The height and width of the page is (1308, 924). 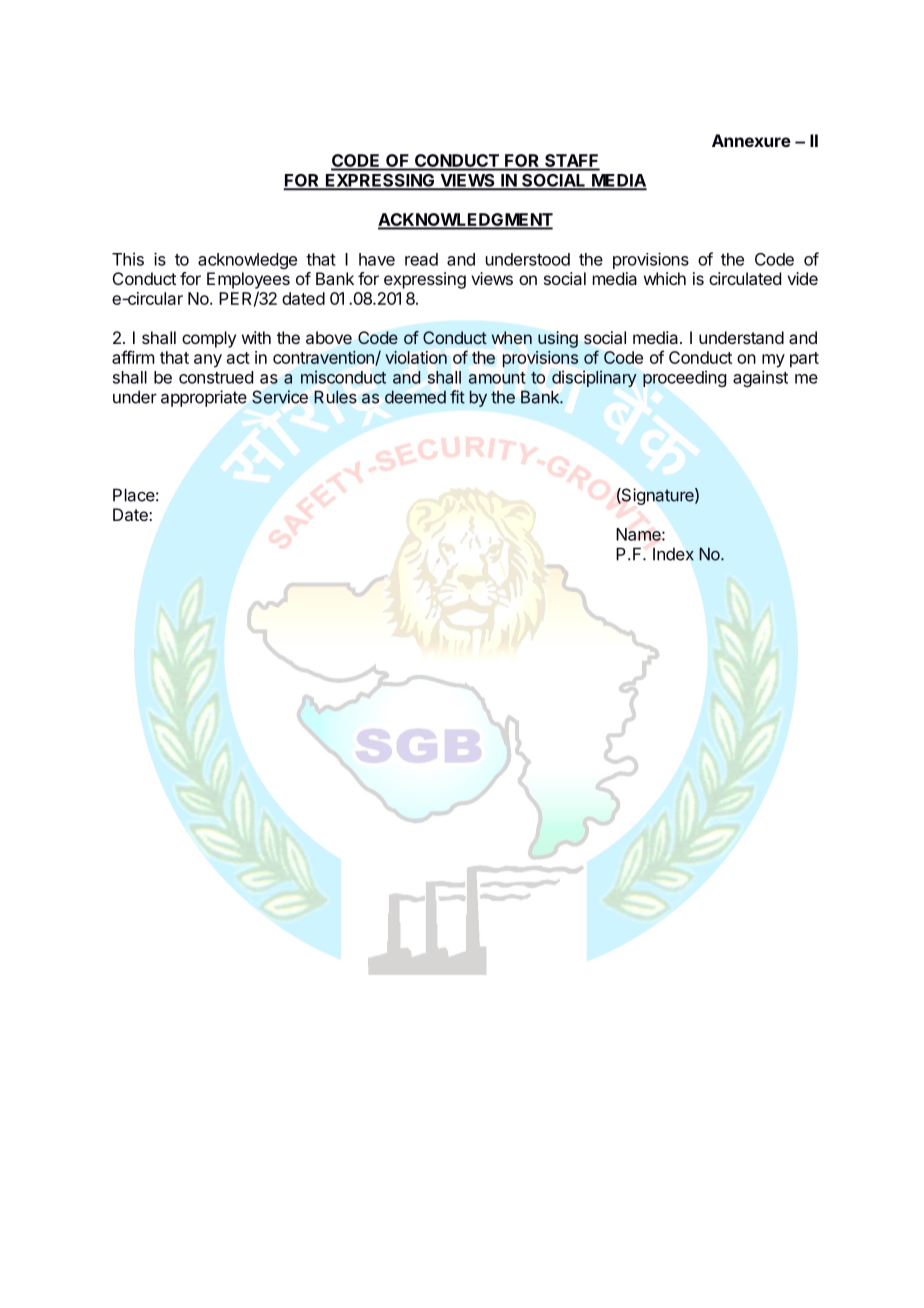 What do you see at coordinates (247, 261) in the page?
I see `acknowledge` at bounding box center [247, 261].
